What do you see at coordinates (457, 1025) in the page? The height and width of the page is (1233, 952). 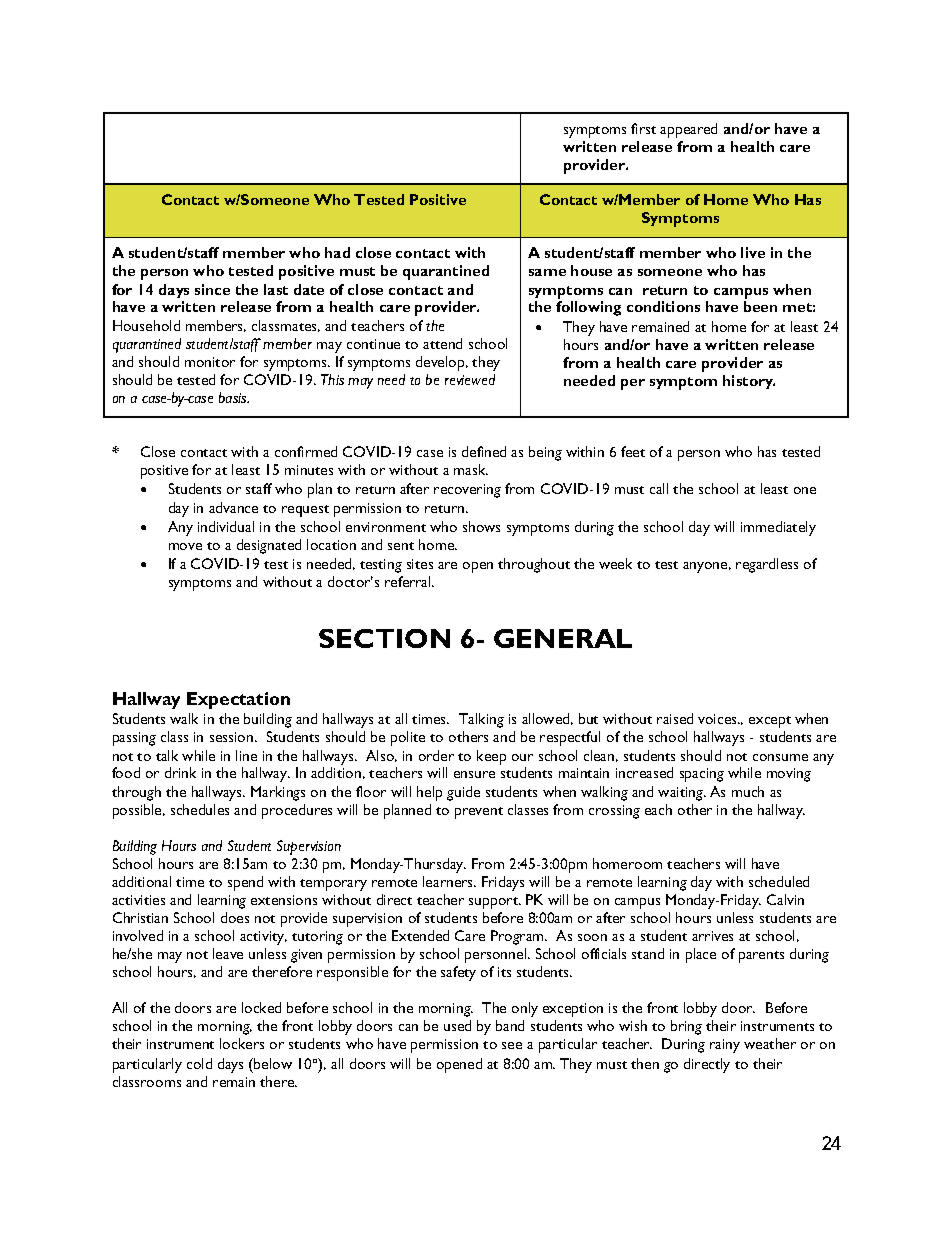 I see `used` at bounding box center [457, 1025].
